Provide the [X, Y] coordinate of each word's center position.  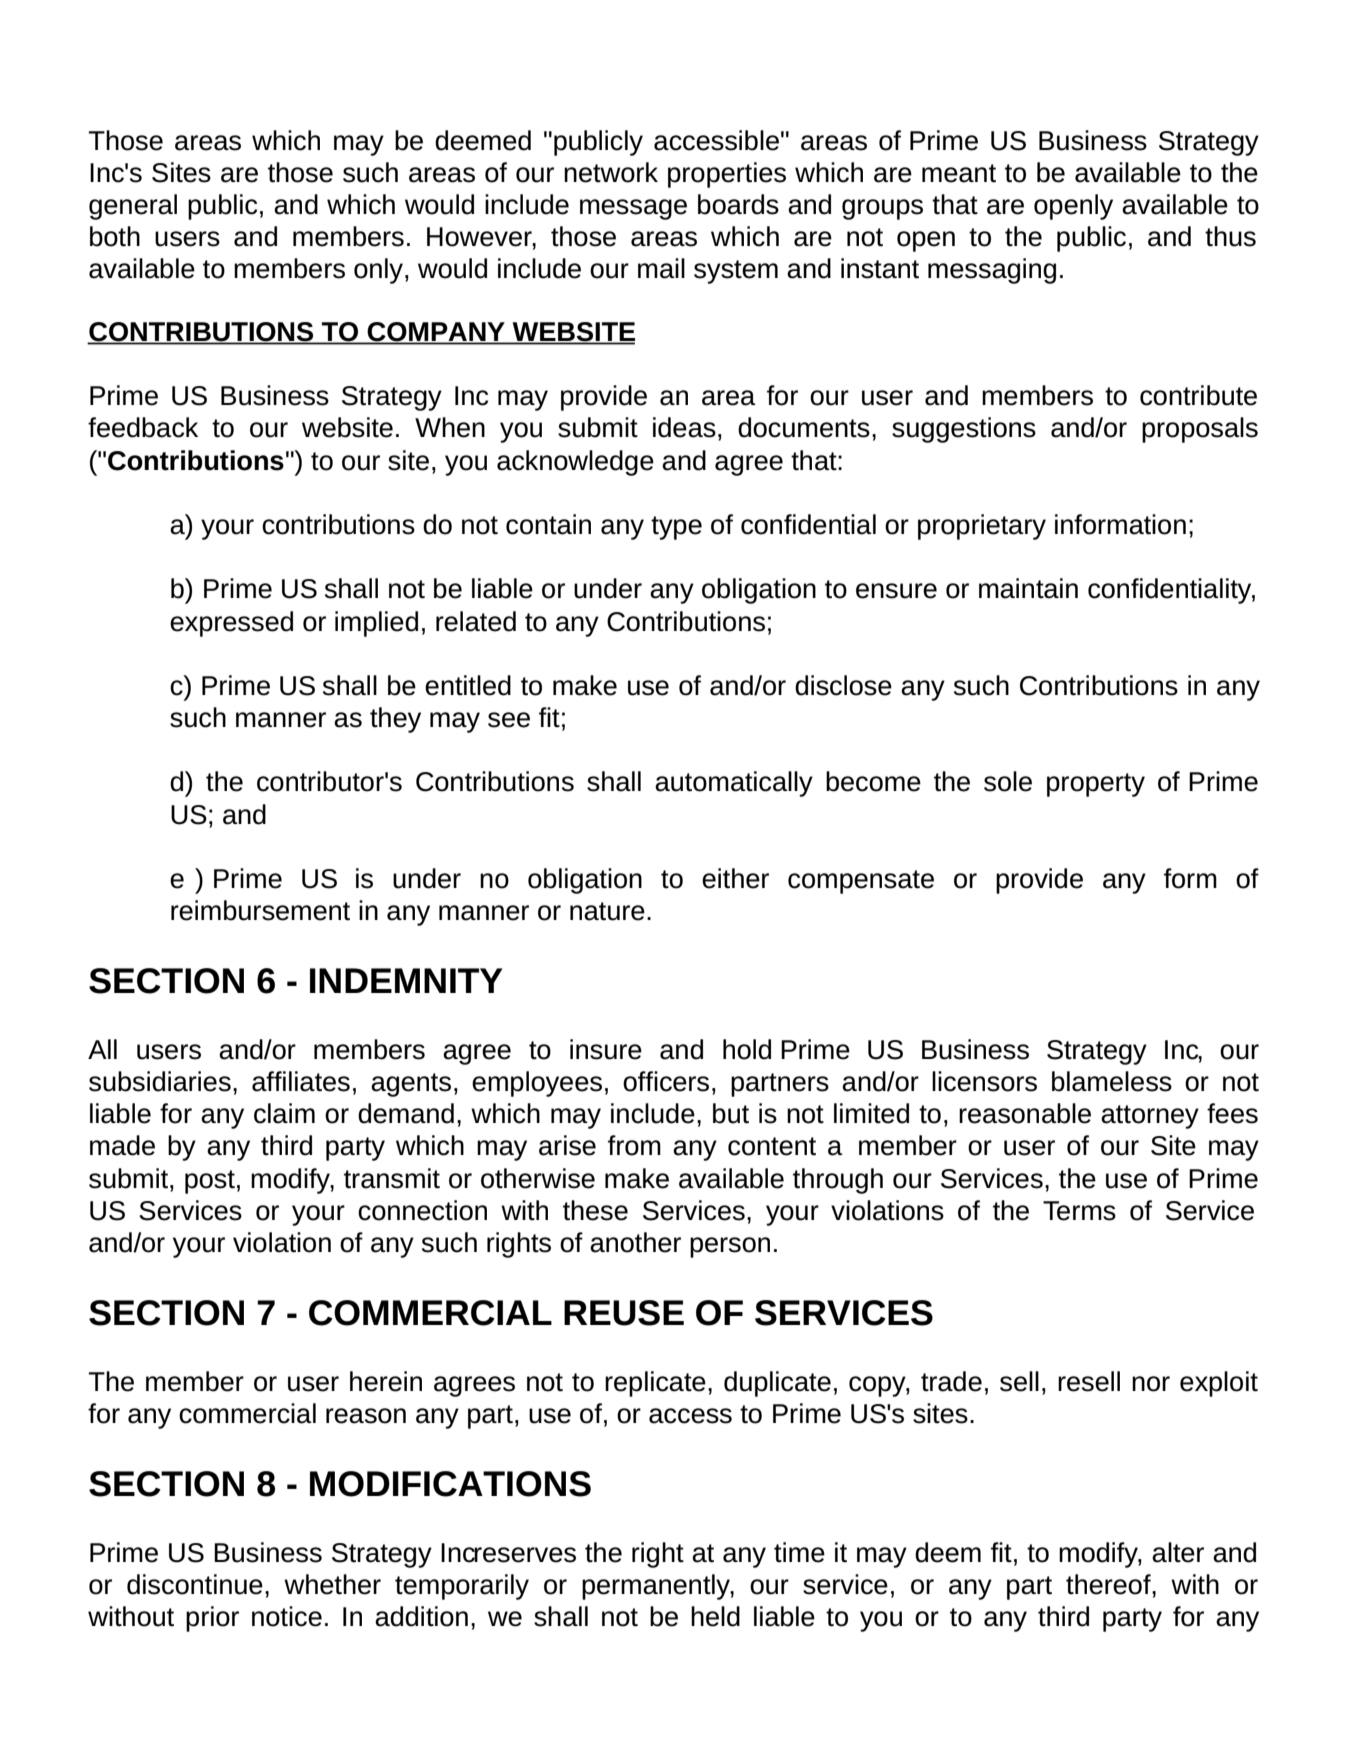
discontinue [195, 1584]
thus [1230, 236]
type [676, 528]
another [635, 1242]
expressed [231, 624]
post [210, 1182]
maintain [1028, 588]
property [1096, 785]
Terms [1079, 1211]
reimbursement [260, 910]
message [633, 209]
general [133, 207]
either [735, 878]
